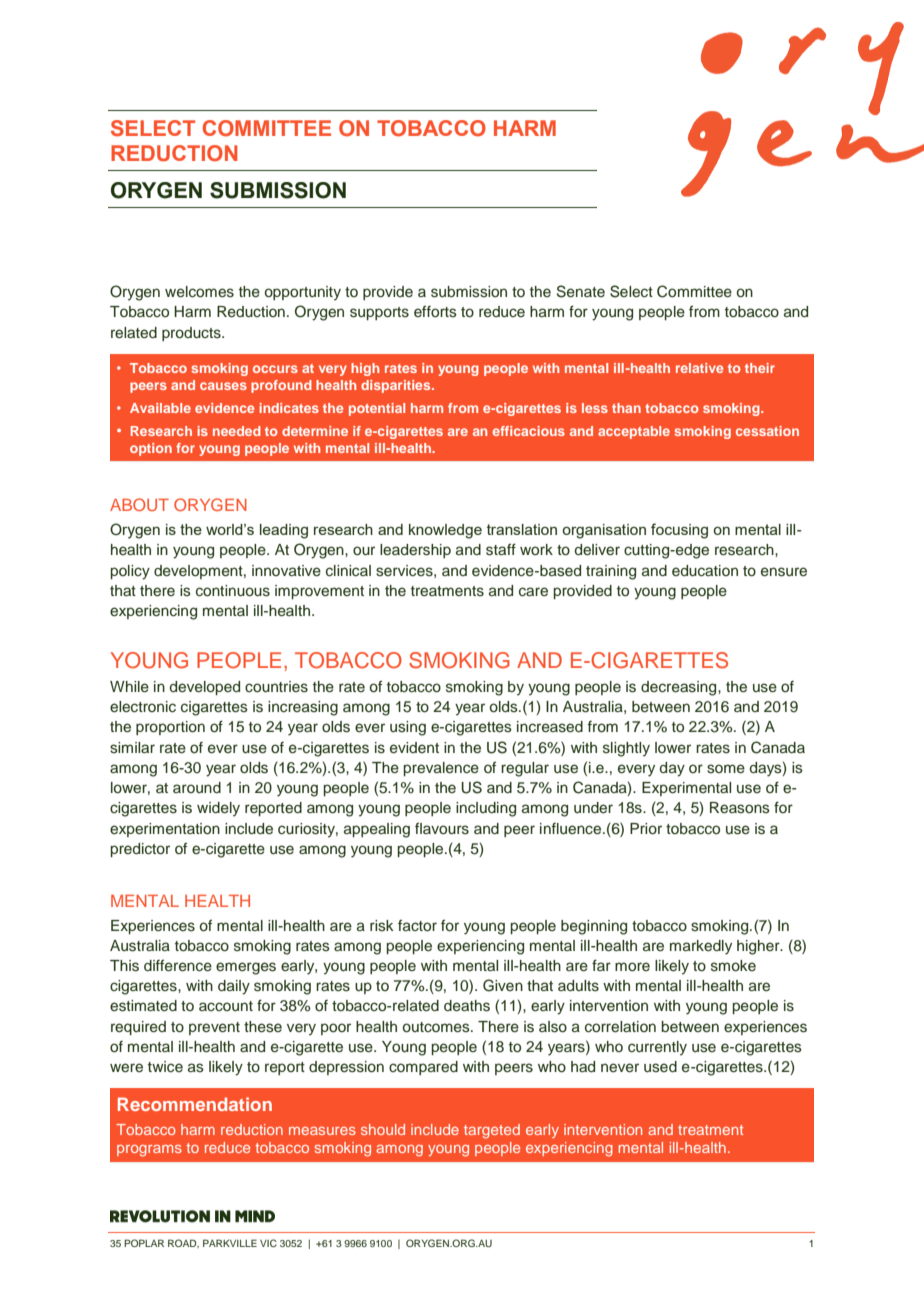  What do you see at coordinates (214, 1028) in the screenshot?
I see `prevent` at bounding box center [214, 1028].
